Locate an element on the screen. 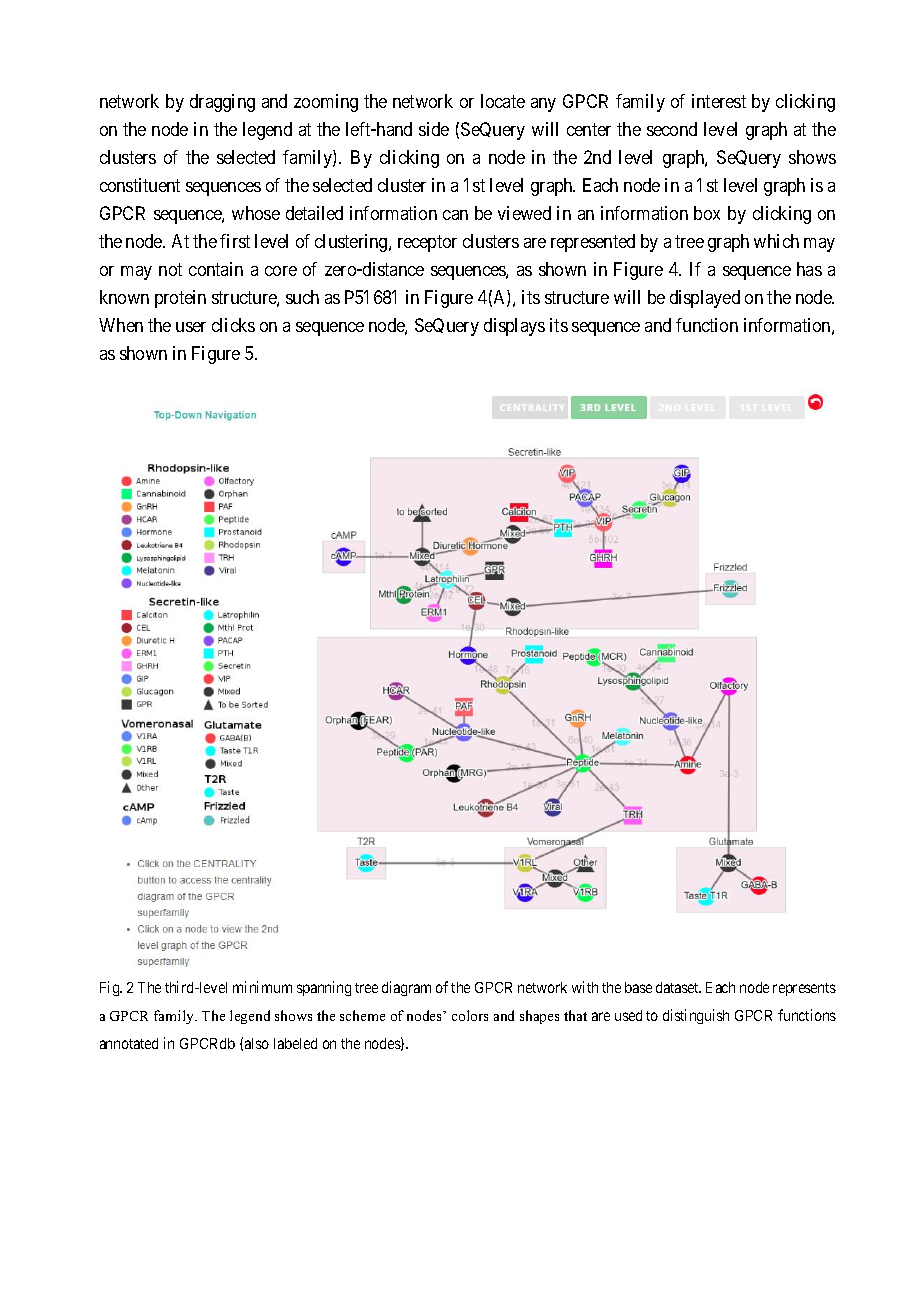 This screenshot has height=1308, width=924. annotated is located at coordinates (129, 1043).
